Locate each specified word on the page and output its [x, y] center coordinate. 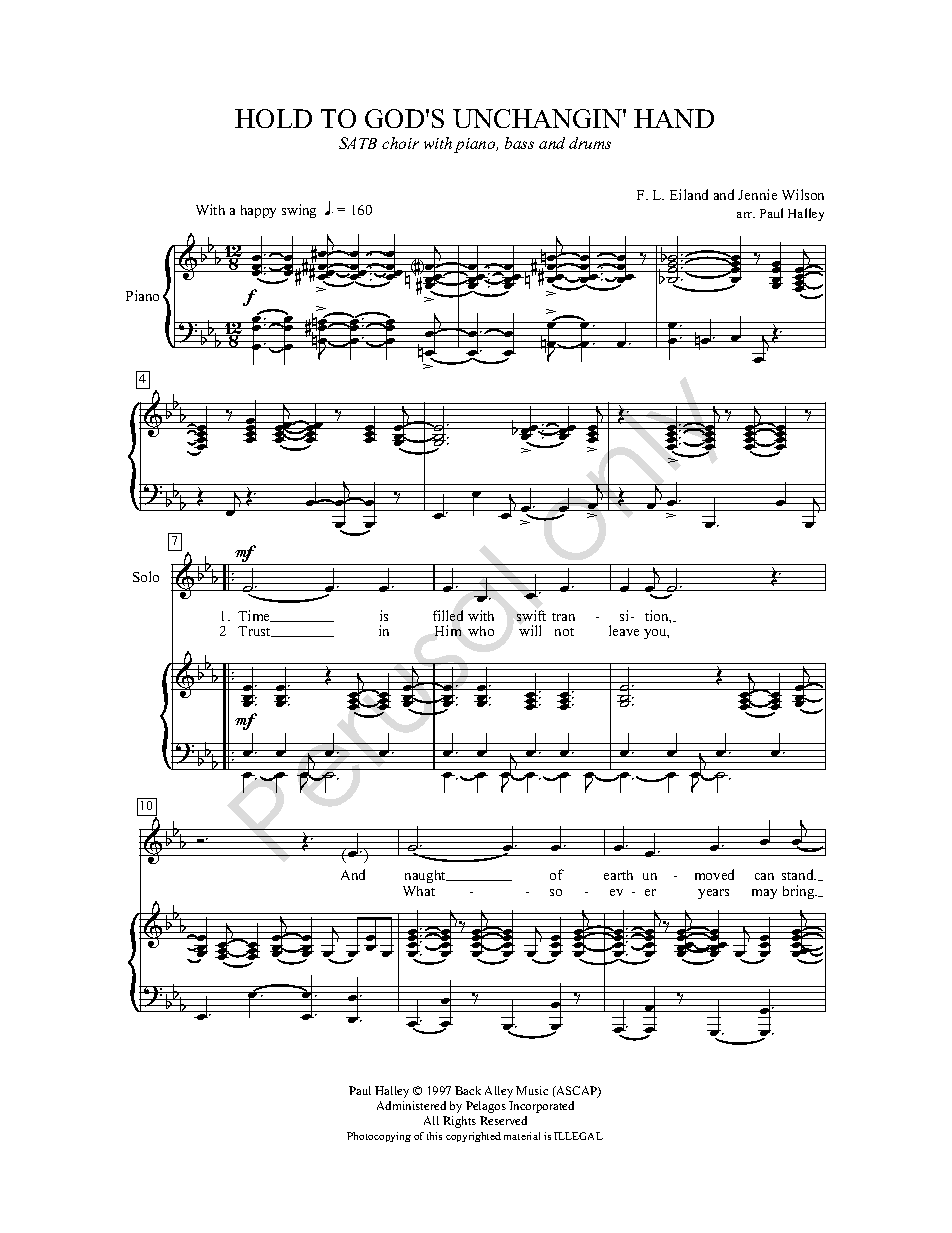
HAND [674, 118]
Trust [255, 631]
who [481, 631]
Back [468, 1090]
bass [519, 143]
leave [624, 630]
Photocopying [379, 1137]
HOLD [273, 118]
